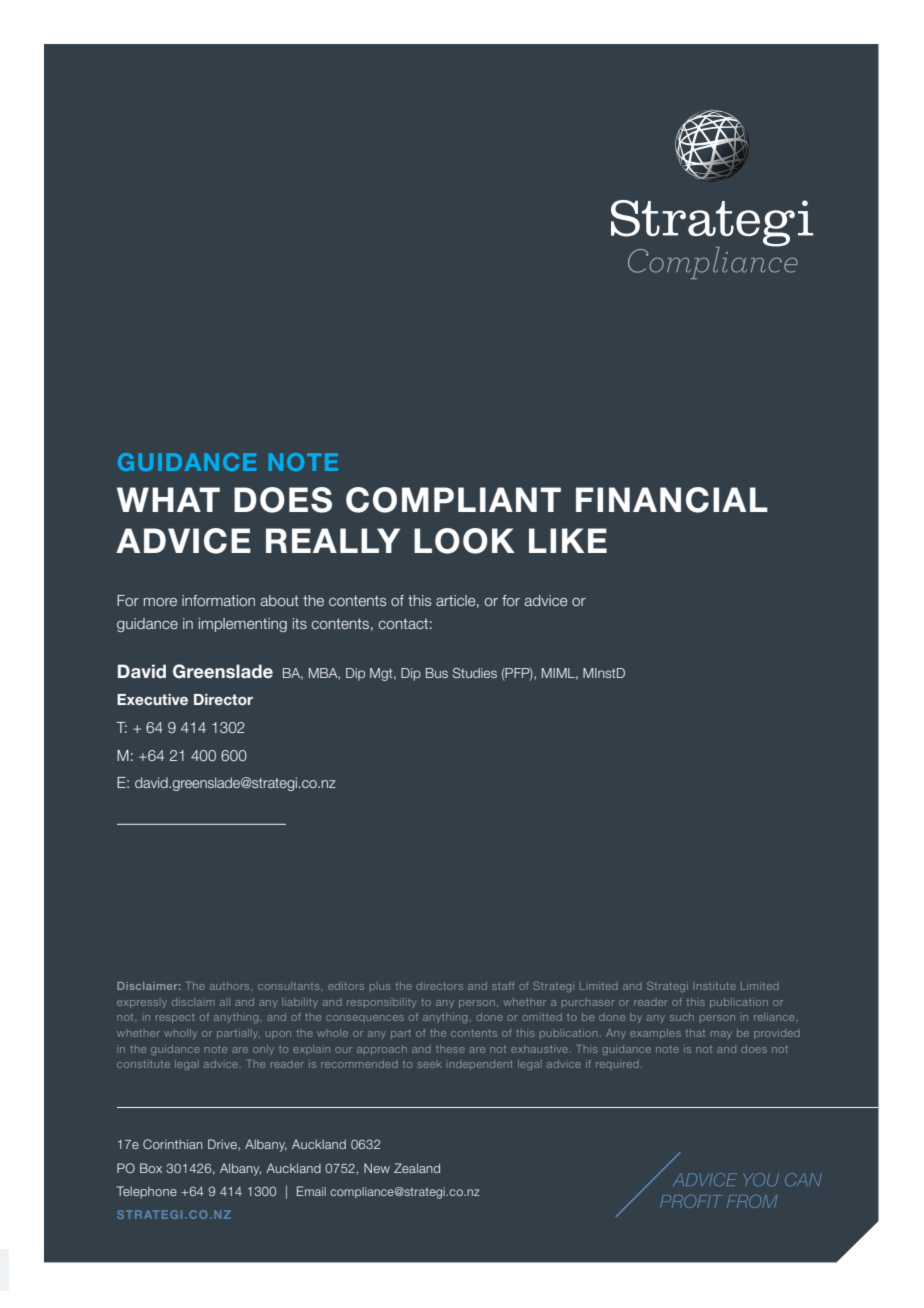 This document has height=1308, width=924. What do you see at coordinates (223, 1145) in the document?
I see `Drive` at bounding box center [223, 1145].
